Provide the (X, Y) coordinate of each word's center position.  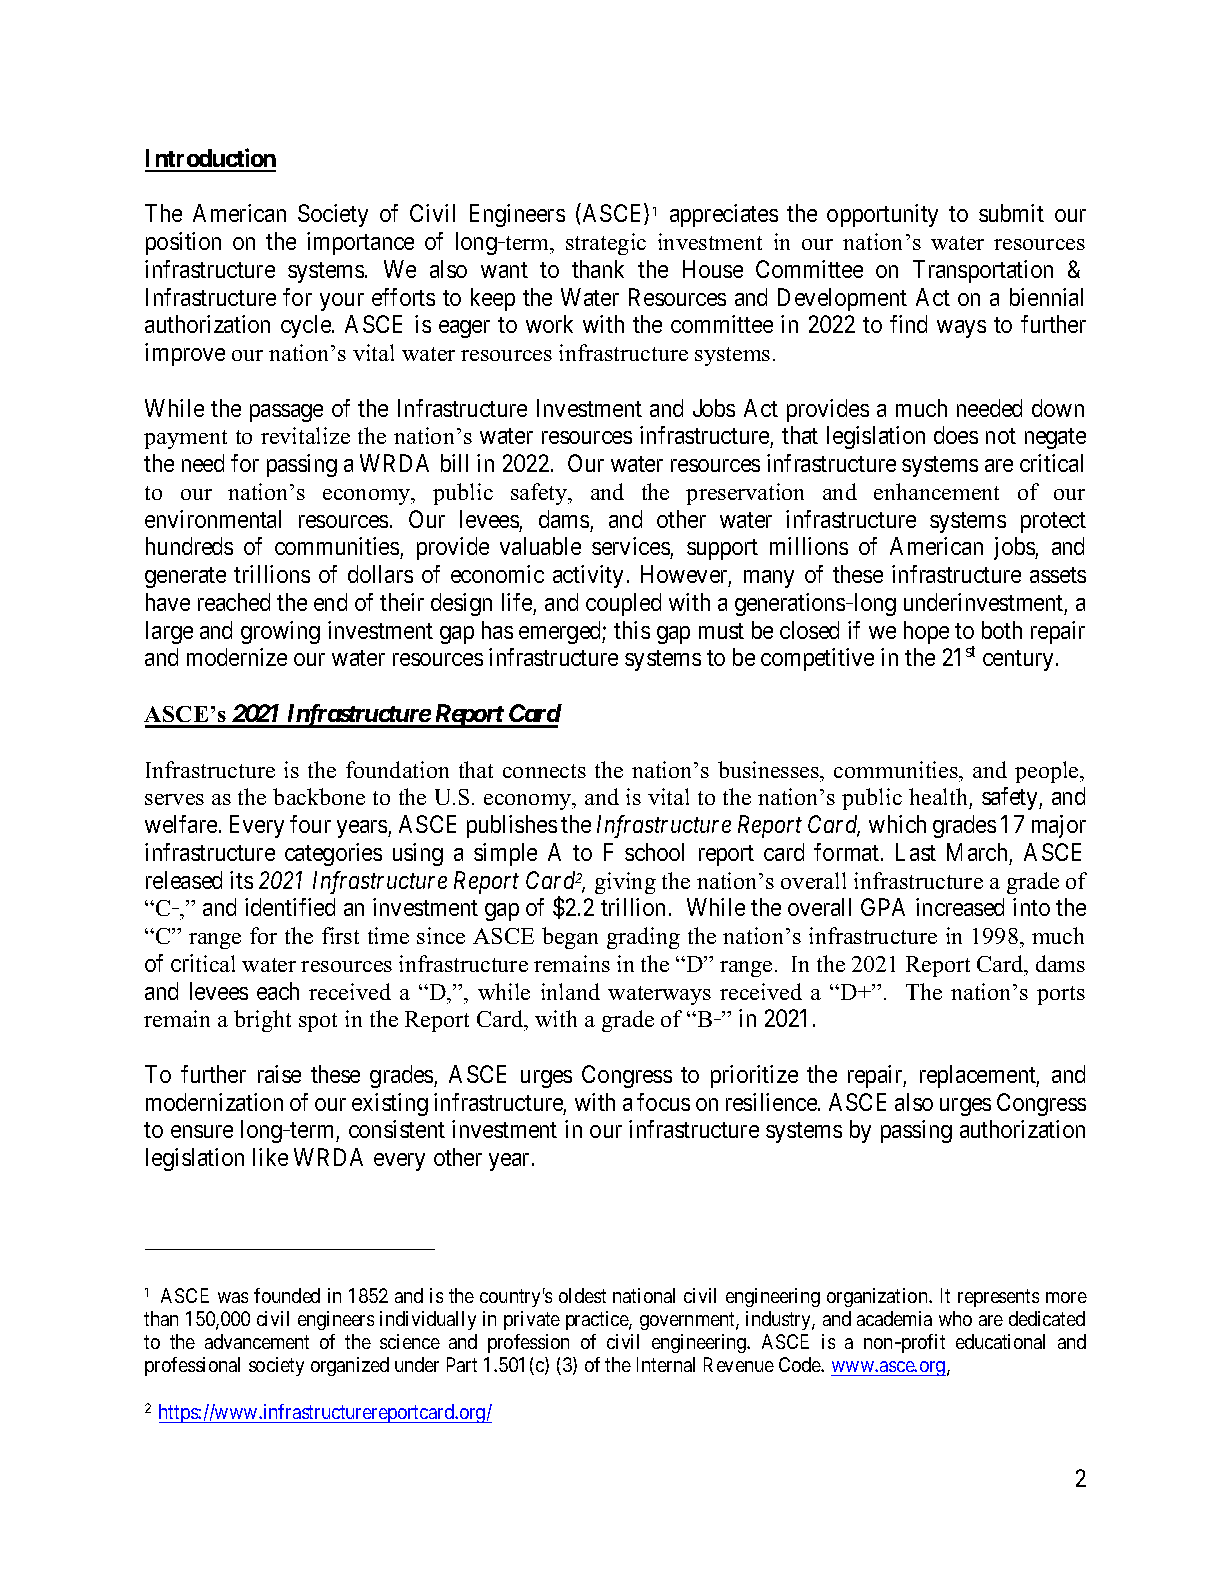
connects (544, 771)
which (897, 824)
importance (360, 243)
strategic (606, 244)
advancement (257, 1341)
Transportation (983, 271)
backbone (319, 796)
